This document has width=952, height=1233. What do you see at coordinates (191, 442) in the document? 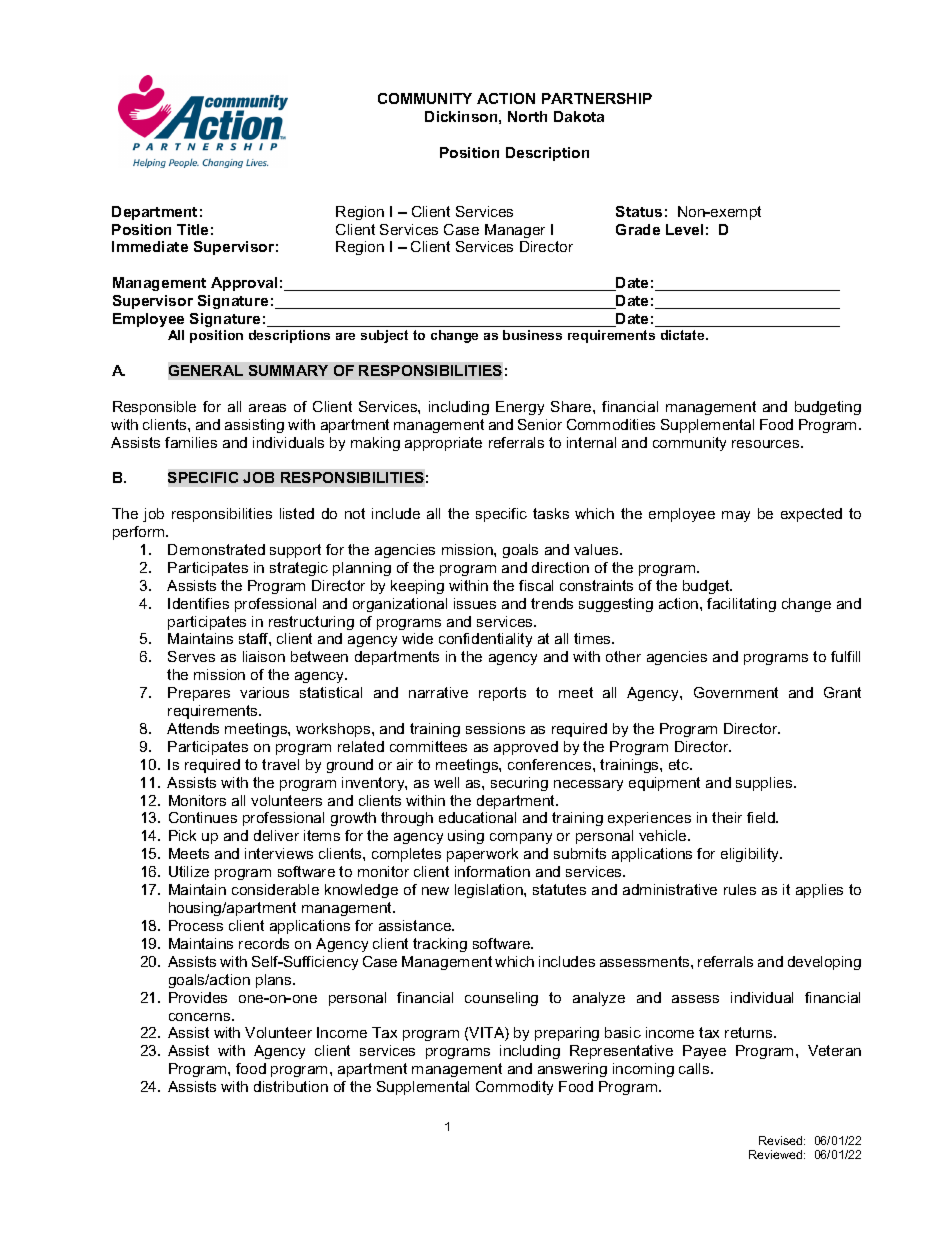
I see `families` at bounding box center [191, 442].
